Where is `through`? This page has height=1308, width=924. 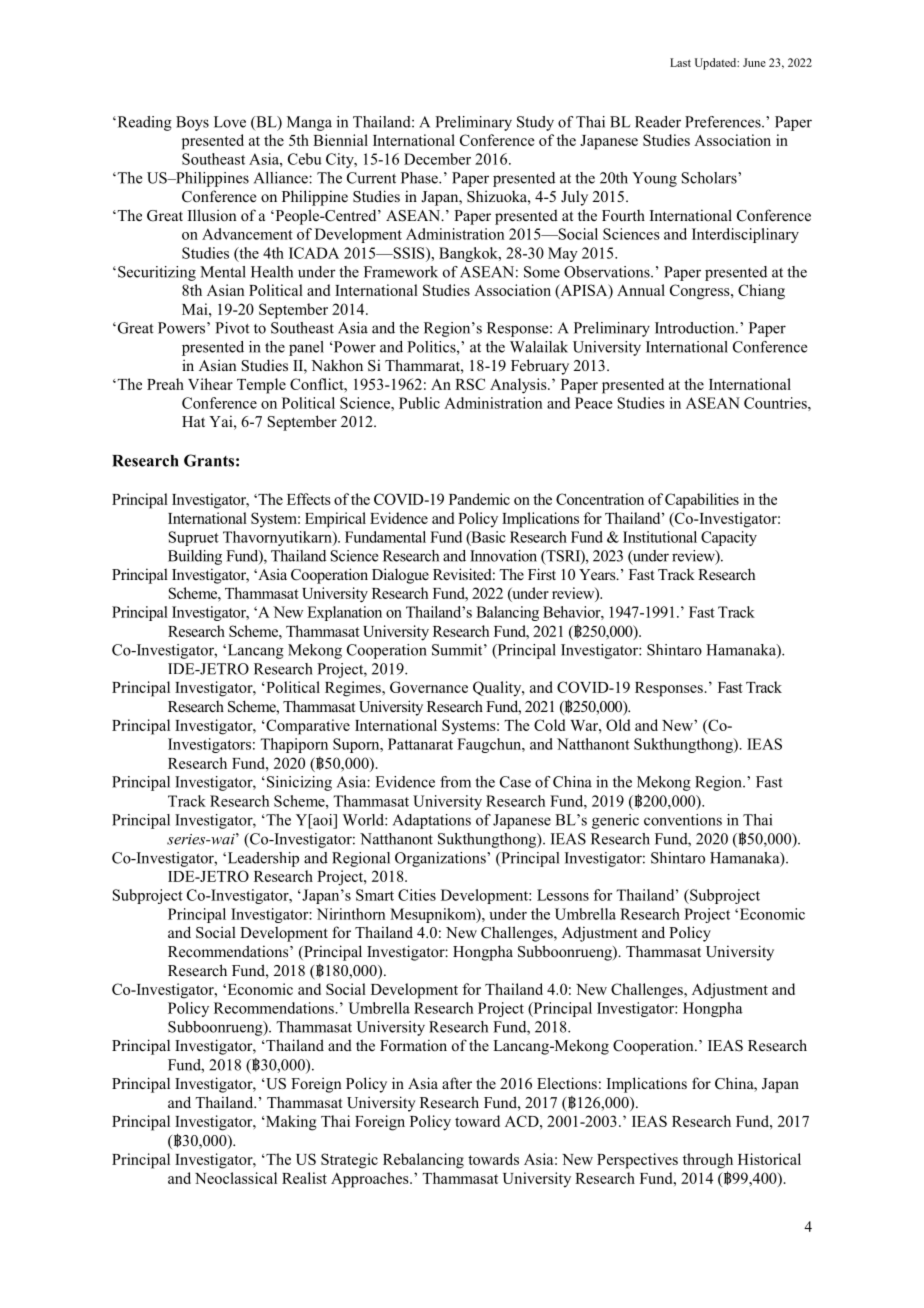
through is located at coordinates (708, 1161).
